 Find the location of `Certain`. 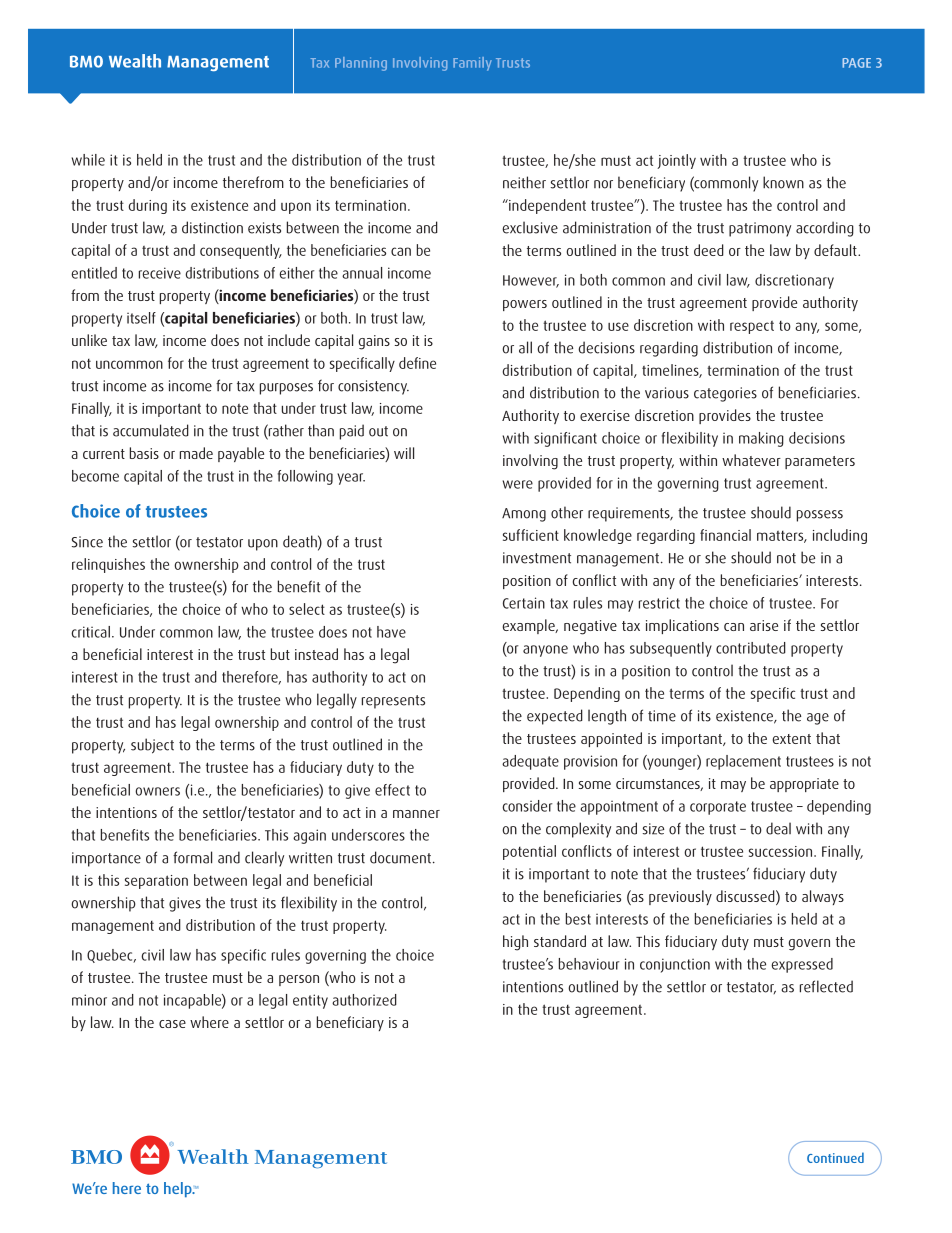

Certain is located at coordinates (524, 603).
